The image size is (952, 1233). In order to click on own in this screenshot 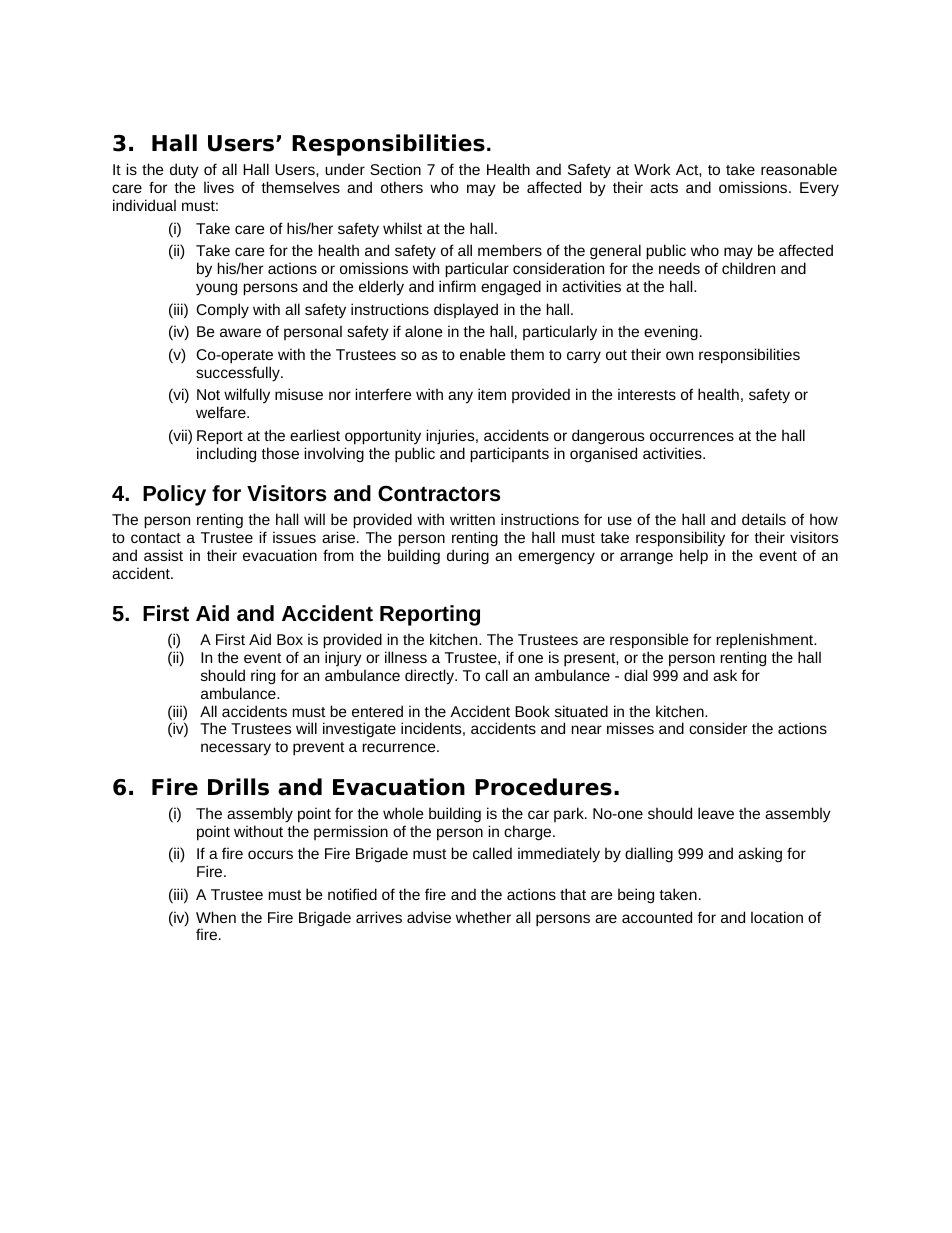, I will do `click(679, 355)`.
